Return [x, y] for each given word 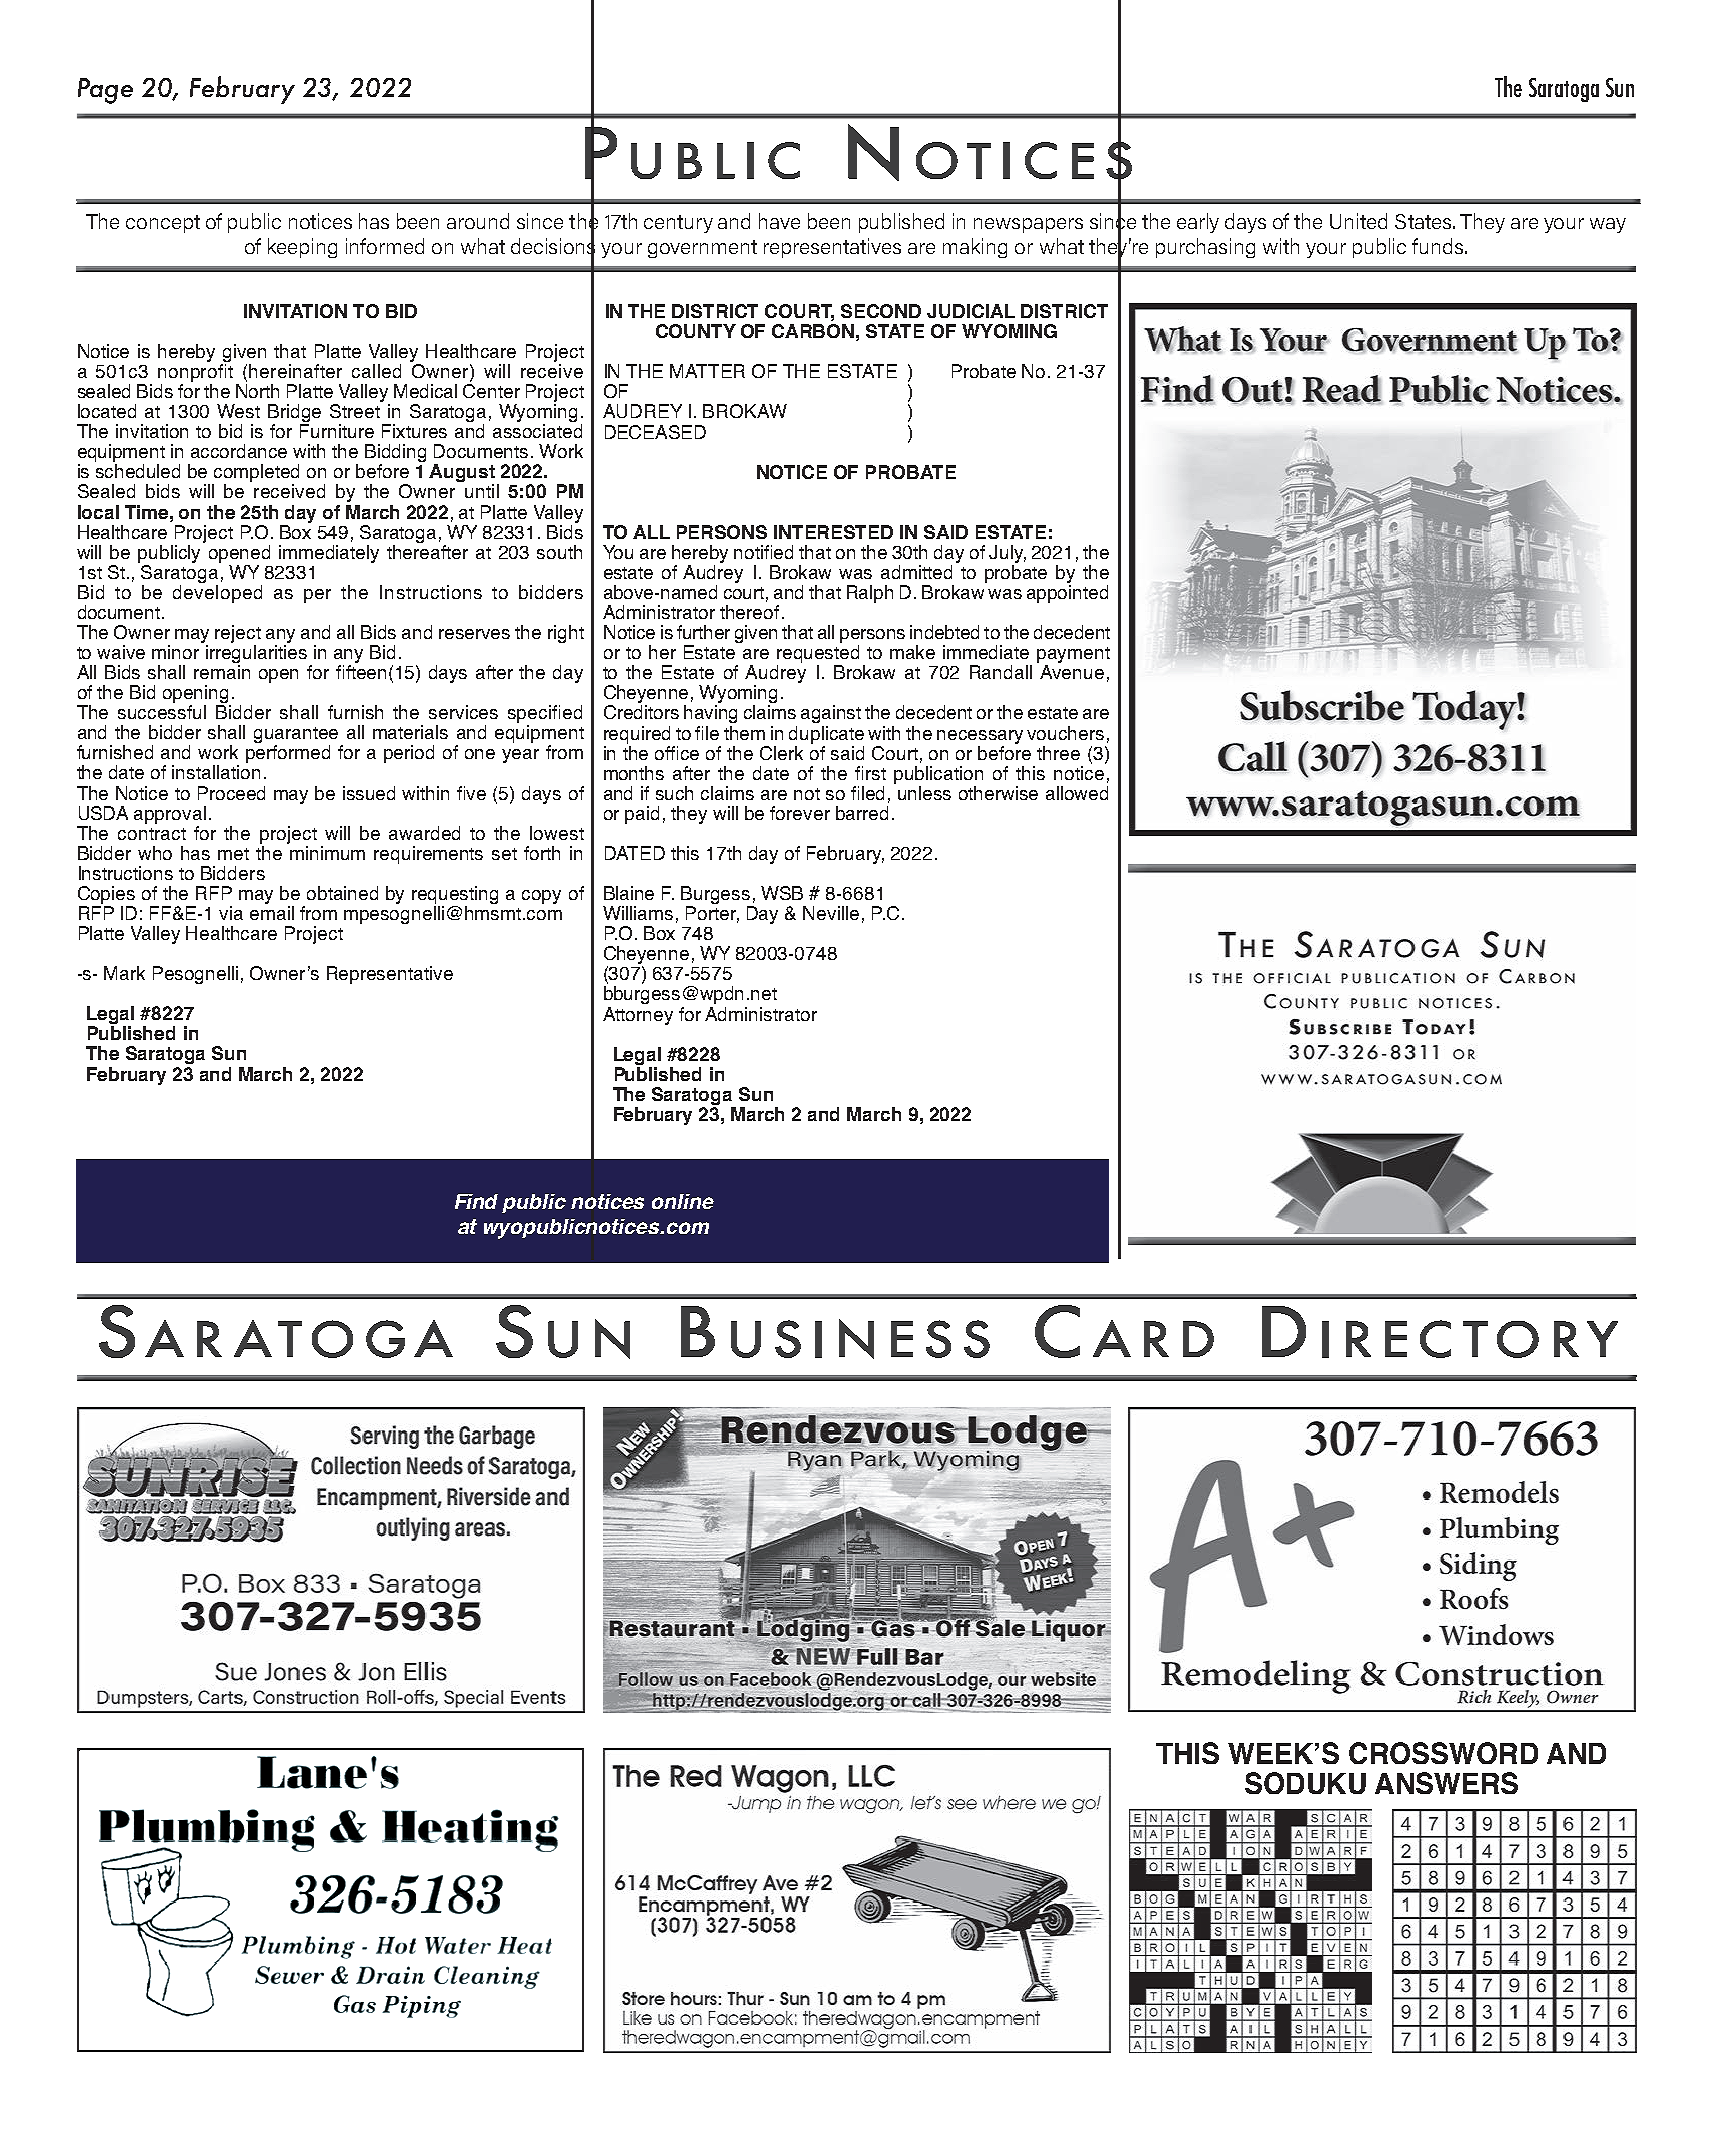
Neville [831, 913]
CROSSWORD [1443, 1753]
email [272, 913]
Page [105, 91]
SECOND [881, 311]
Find [476, 1201]
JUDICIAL [971, 311]
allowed [1077, 793]
